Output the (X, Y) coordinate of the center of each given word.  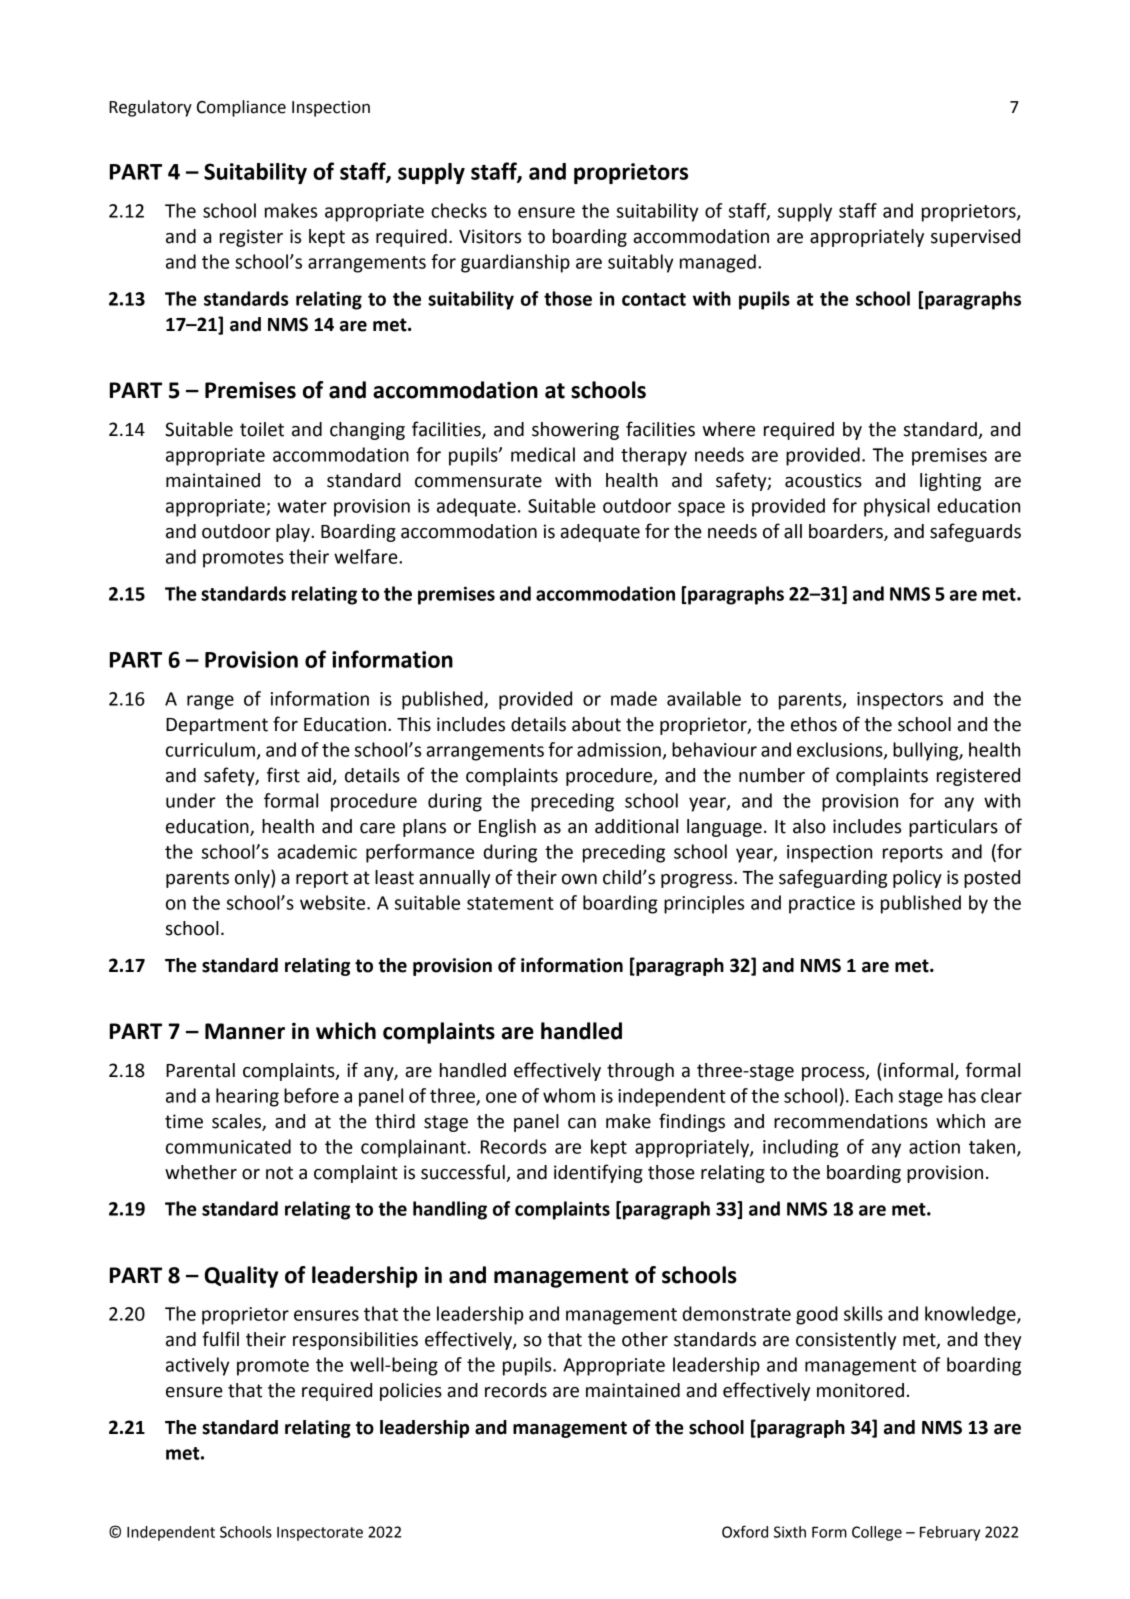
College (877, 1533)
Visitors (490, 236)
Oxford (745, 1531)
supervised (975, 238)
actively (197, 1366)
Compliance (241, 108)
